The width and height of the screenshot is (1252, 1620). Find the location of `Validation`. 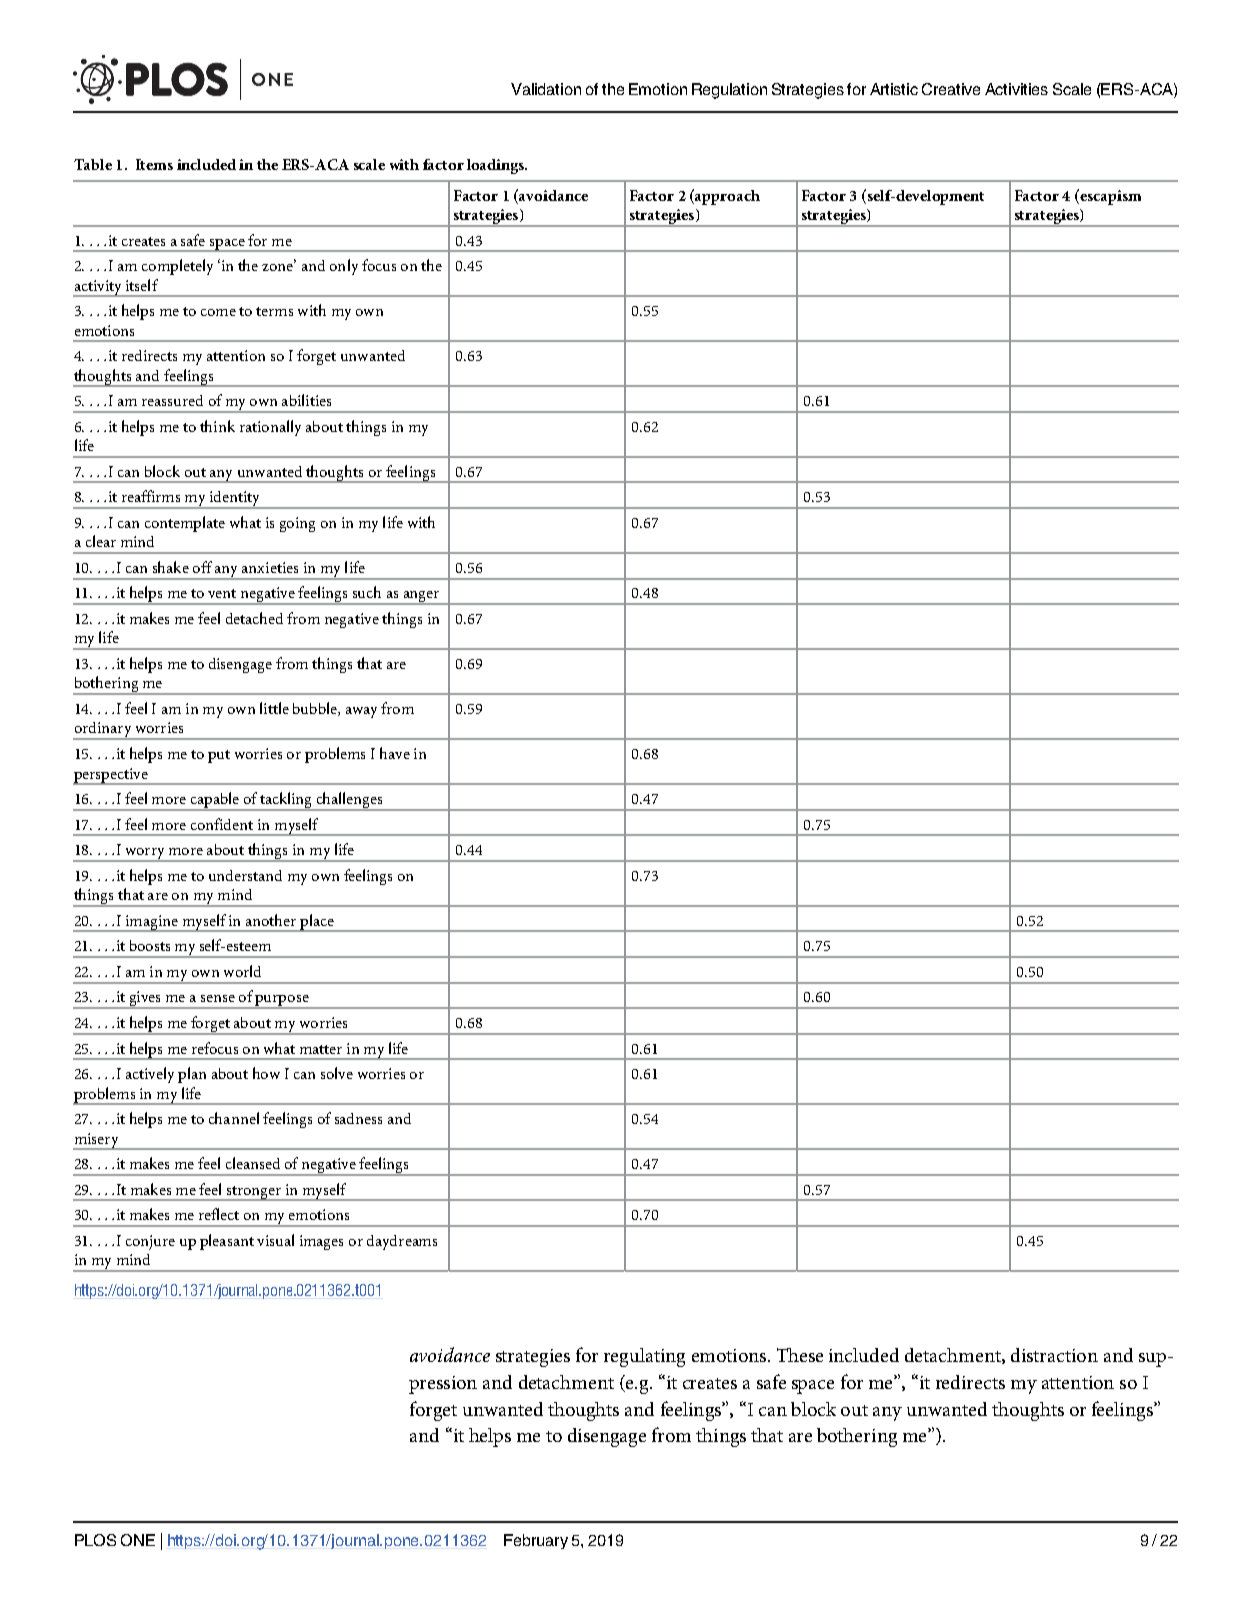

Validation is located at coordinates (546, 89).
